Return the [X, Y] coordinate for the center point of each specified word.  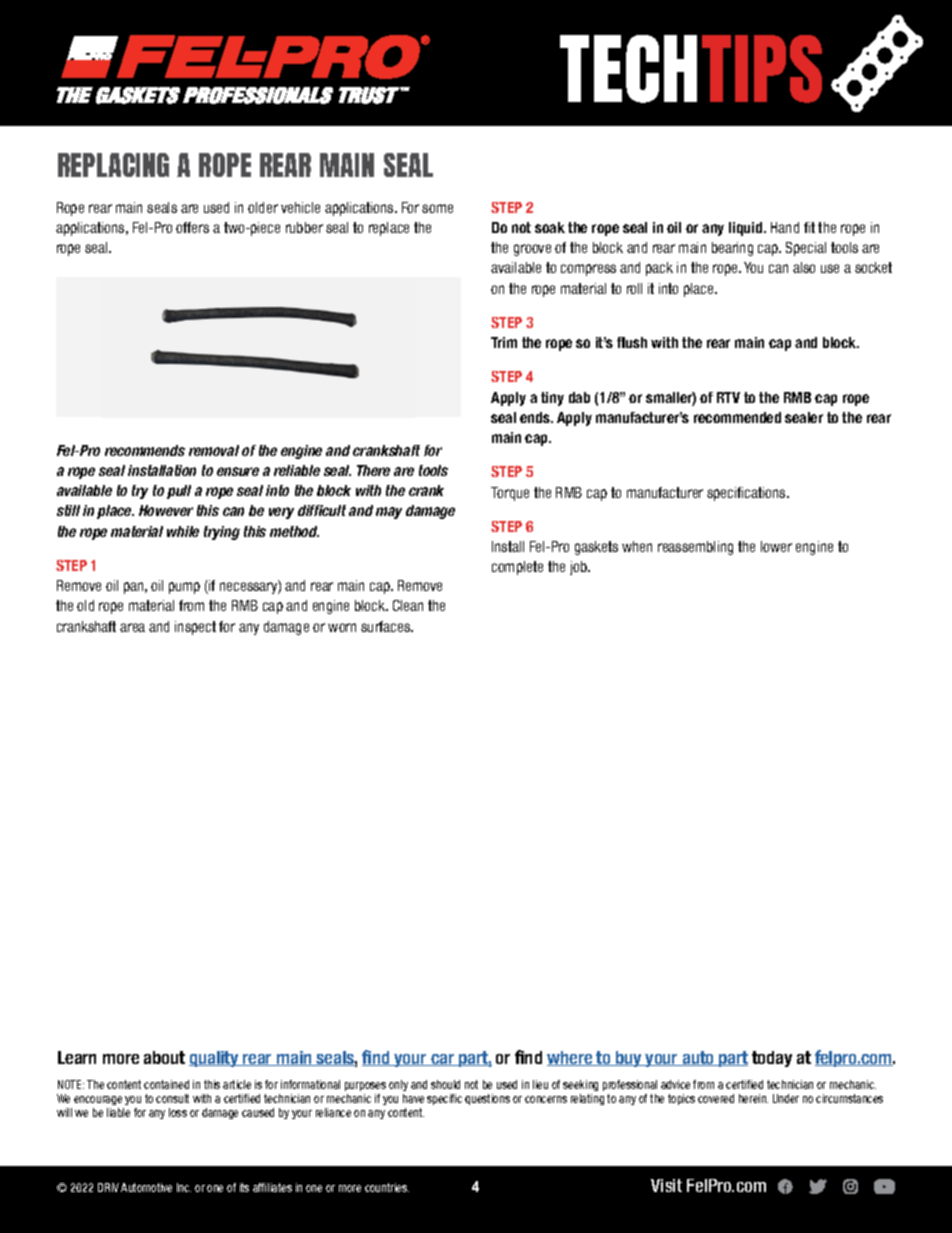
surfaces [386, 626]
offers [192, 227]
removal [214, 450]
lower [776, 546]
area [132, 627]
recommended [737, 417]
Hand [785, 227]
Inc [184, 1187]
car [443, 1060]
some [437, 208]
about [164, 1057]
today [772, 1059]
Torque [510, 494]
